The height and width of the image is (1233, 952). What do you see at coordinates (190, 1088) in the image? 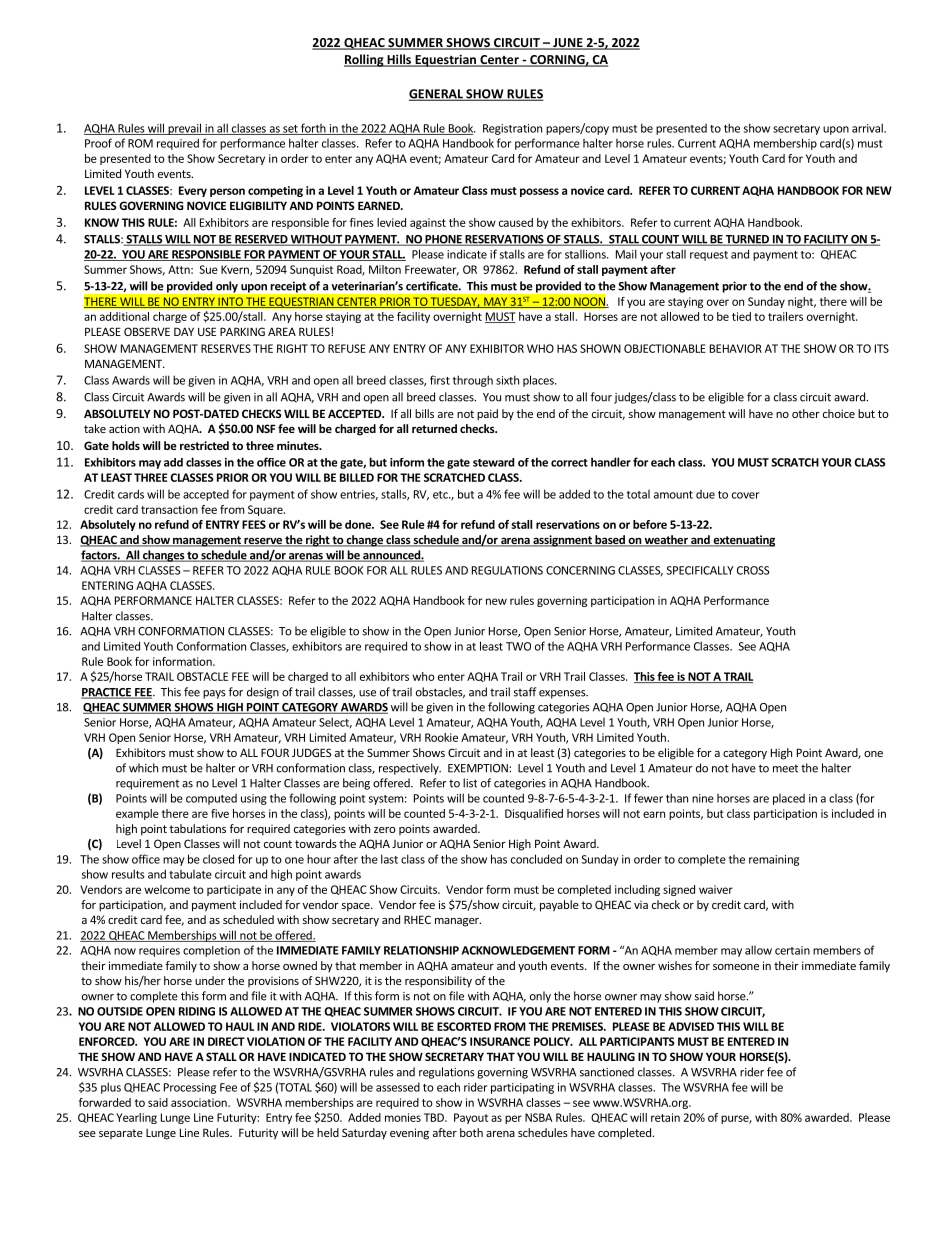
I see `Processing` at bounding box center [190, 1088].
